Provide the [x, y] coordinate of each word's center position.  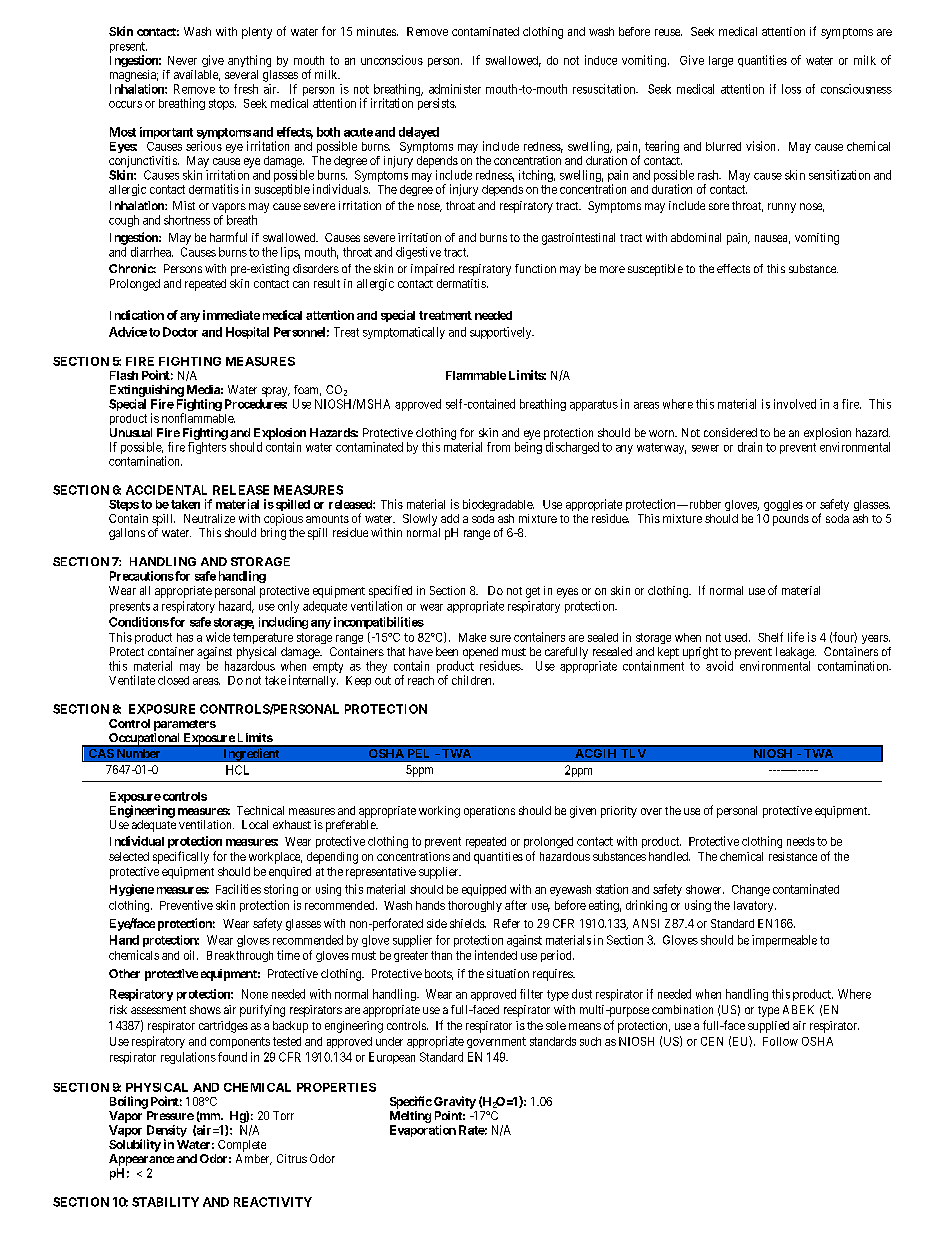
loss [791, 89]
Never [182, 60]
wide [218, 637]
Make [472, 637]
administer [455, 89]
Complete [242, 1146]
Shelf [770, 637]
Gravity [455, 1102]
